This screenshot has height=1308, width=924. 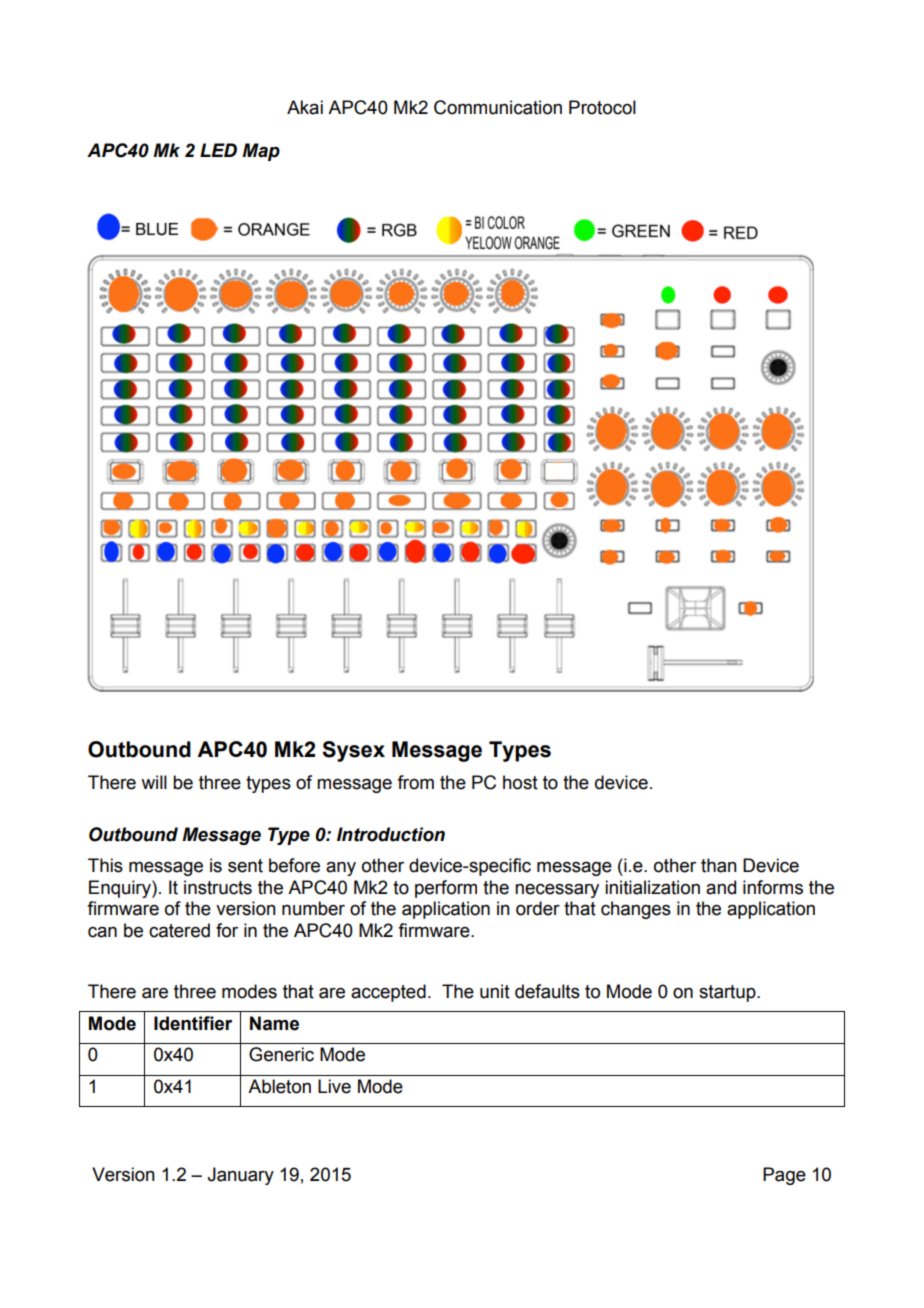 I want to click on LED, so click(x=218, y=150).
